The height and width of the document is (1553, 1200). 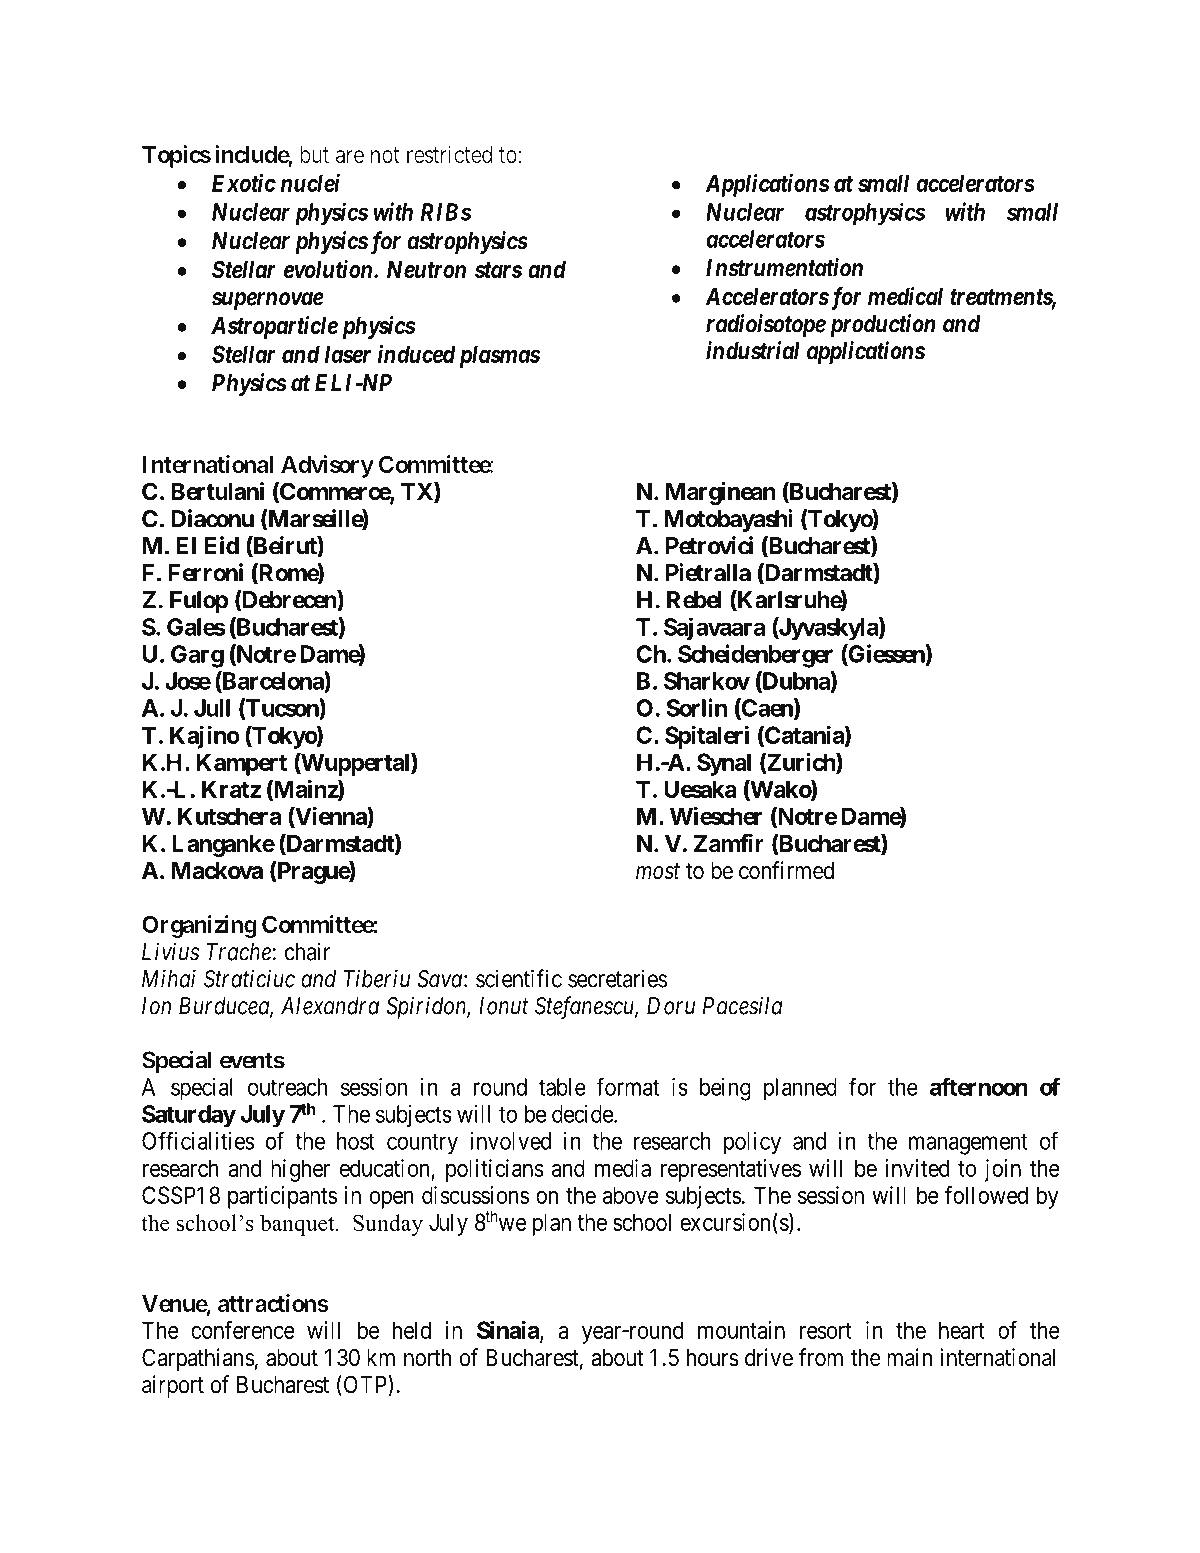 What do you see at coordinates (658, 872) in the document?
I see `most` at bounding box center [658, 872].
